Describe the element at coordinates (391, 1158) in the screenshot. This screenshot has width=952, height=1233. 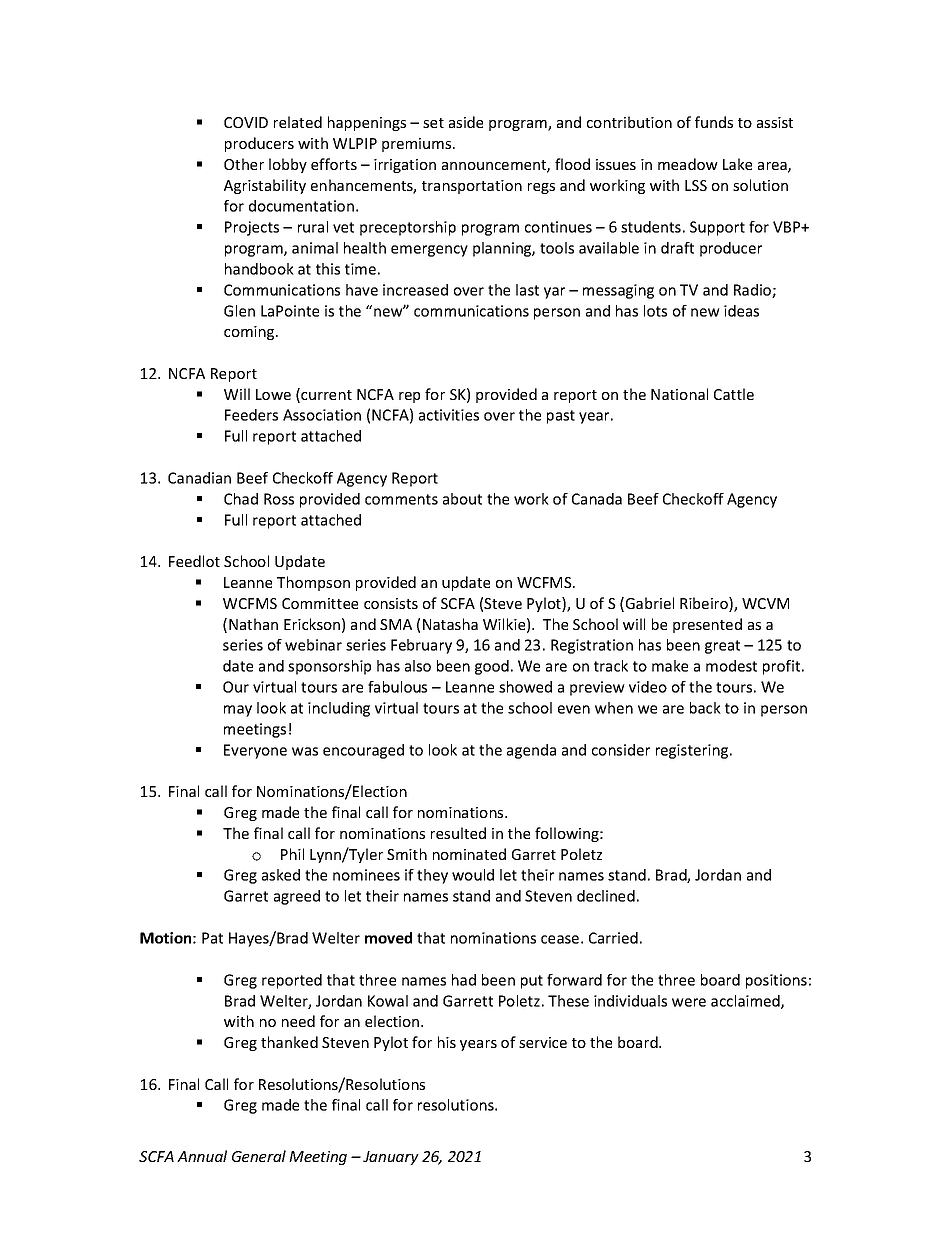
I see `January` at that location.
